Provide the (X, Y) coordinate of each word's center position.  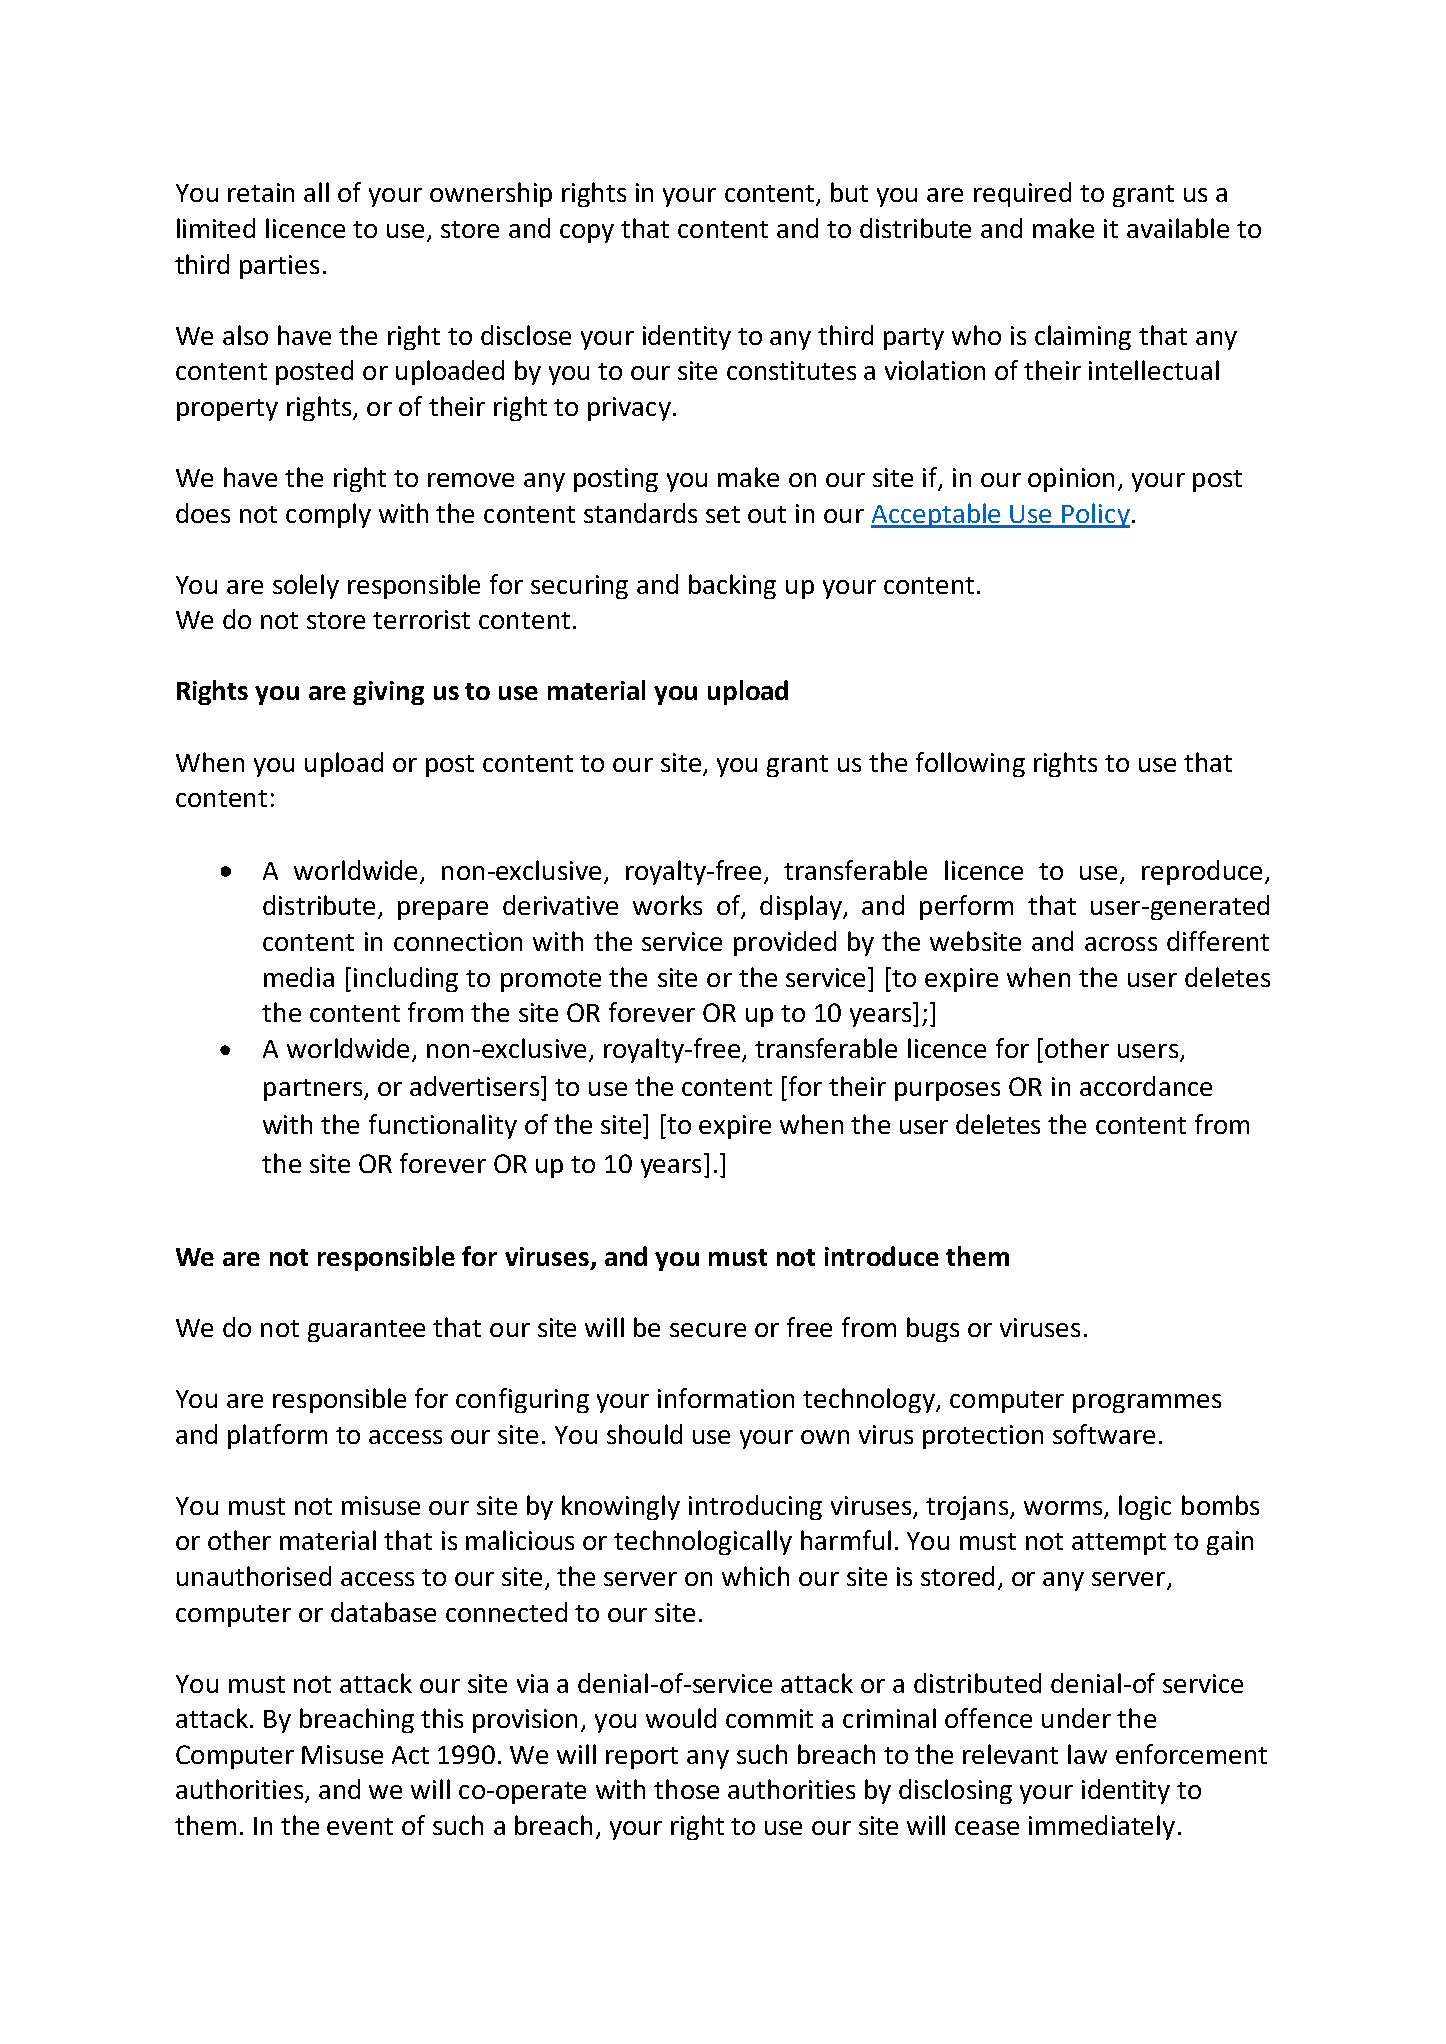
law (1087, 1754)
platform (277, 1436)
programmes (1147, 1403)
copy (587, 233)
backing (732, 586)
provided (785, 943)
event (360, 1826)
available (1178, 228)
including (406, 979)
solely (306, 586)
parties (279, 267)
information (726, 1398)
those (686, 1789)
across (1121, 944)
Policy (1095, 515)
